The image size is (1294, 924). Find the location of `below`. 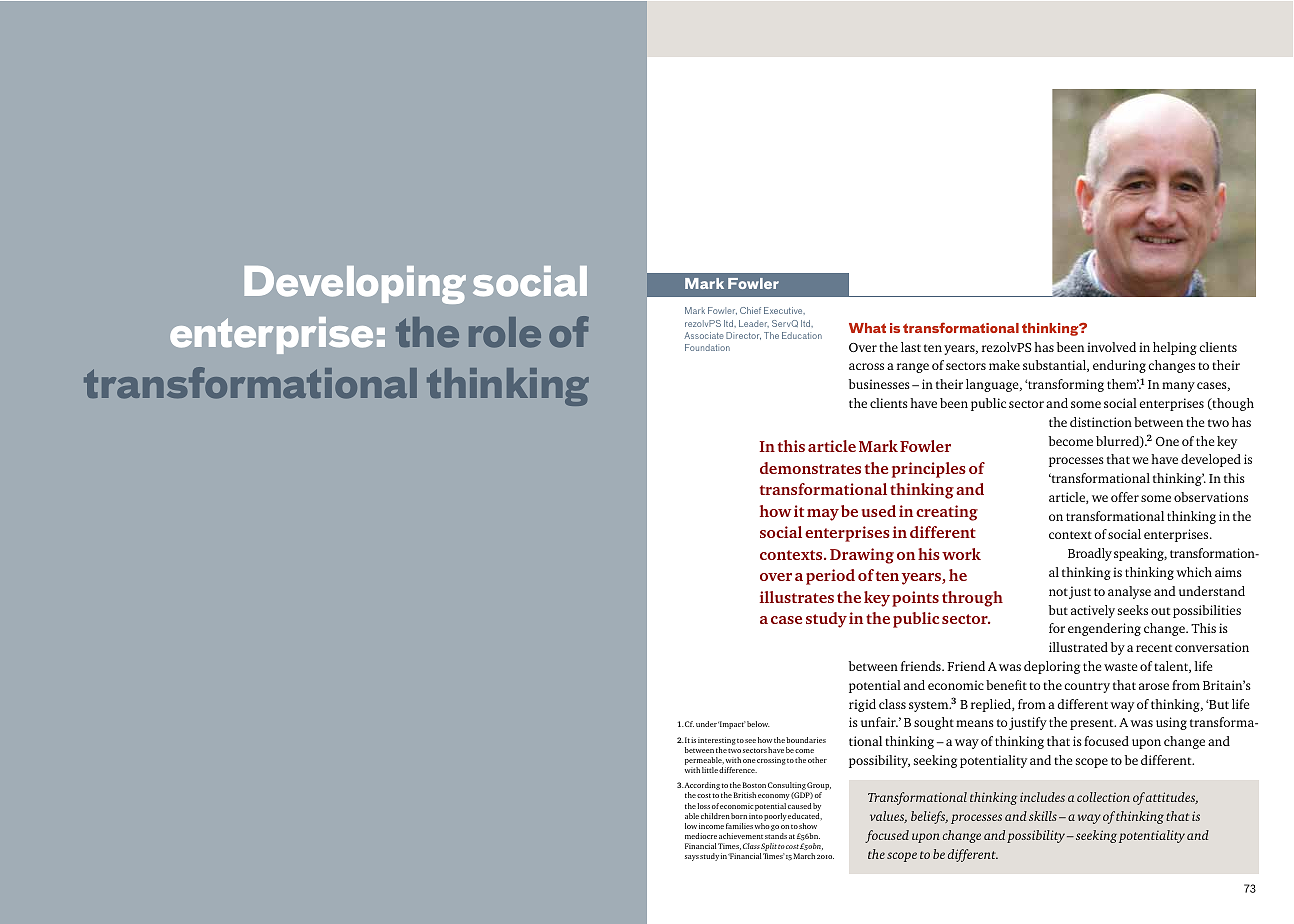

below is located at coordinates (758, 724).
